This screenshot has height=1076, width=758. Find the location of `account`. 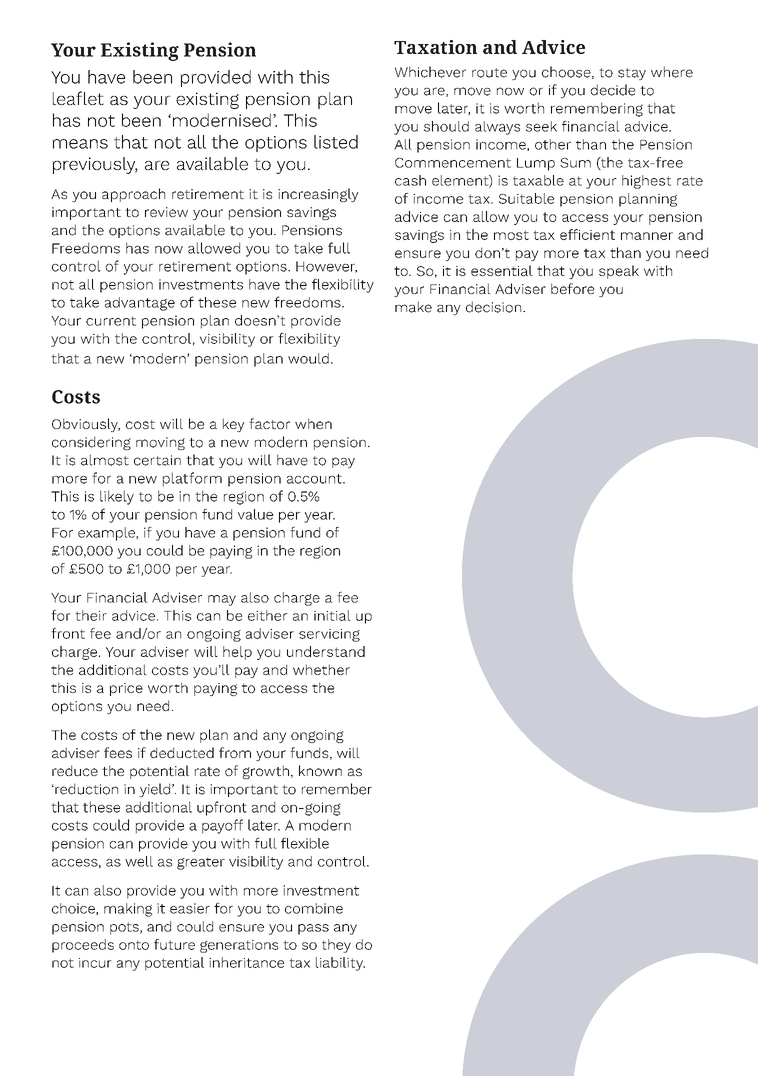

account is located at coordinates (315, 479).
